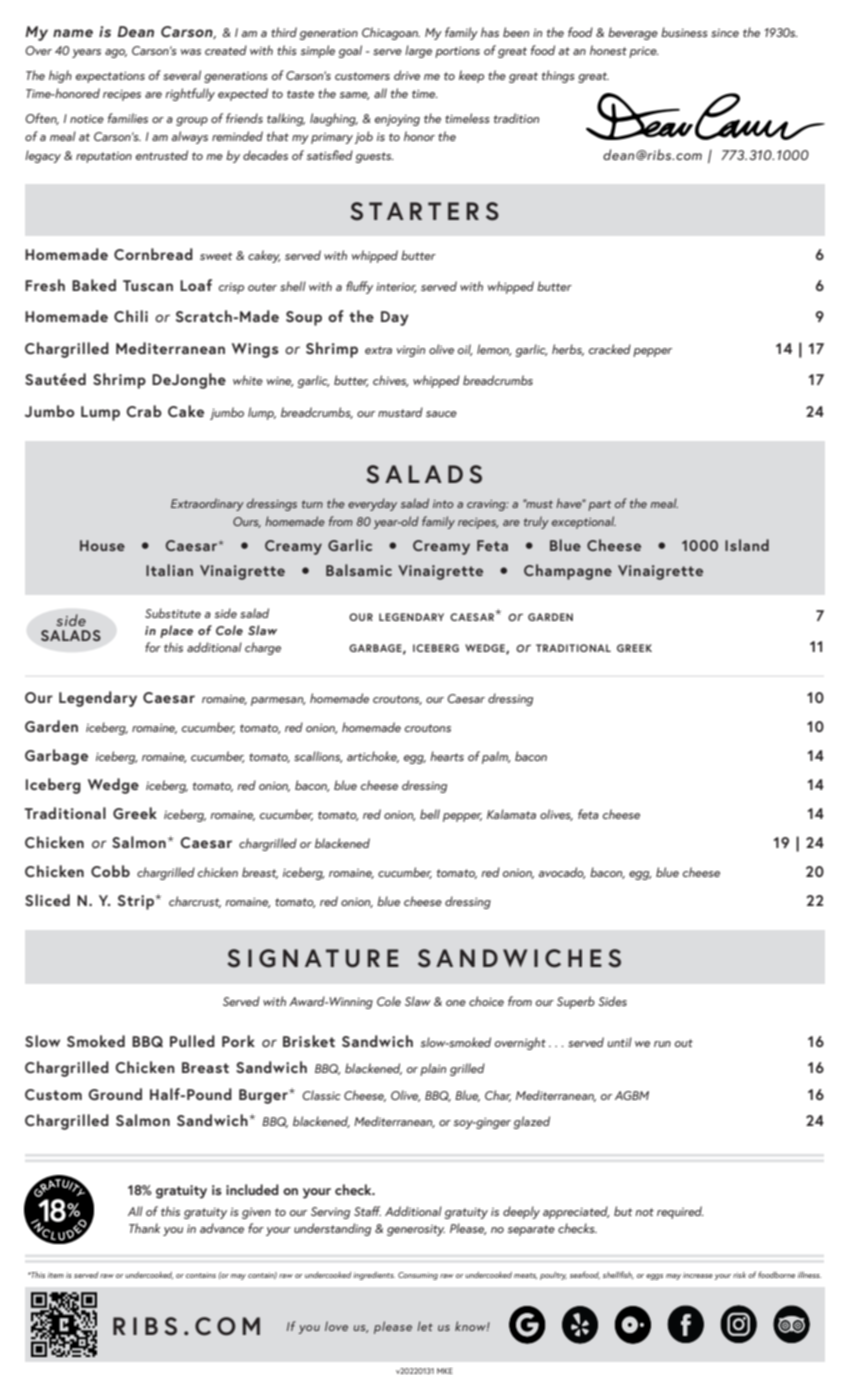 The width and height of the screenshot is (849, 1400). Describe the element at coordinates (176, 631) in the screenshot. I see `place` at that location.
